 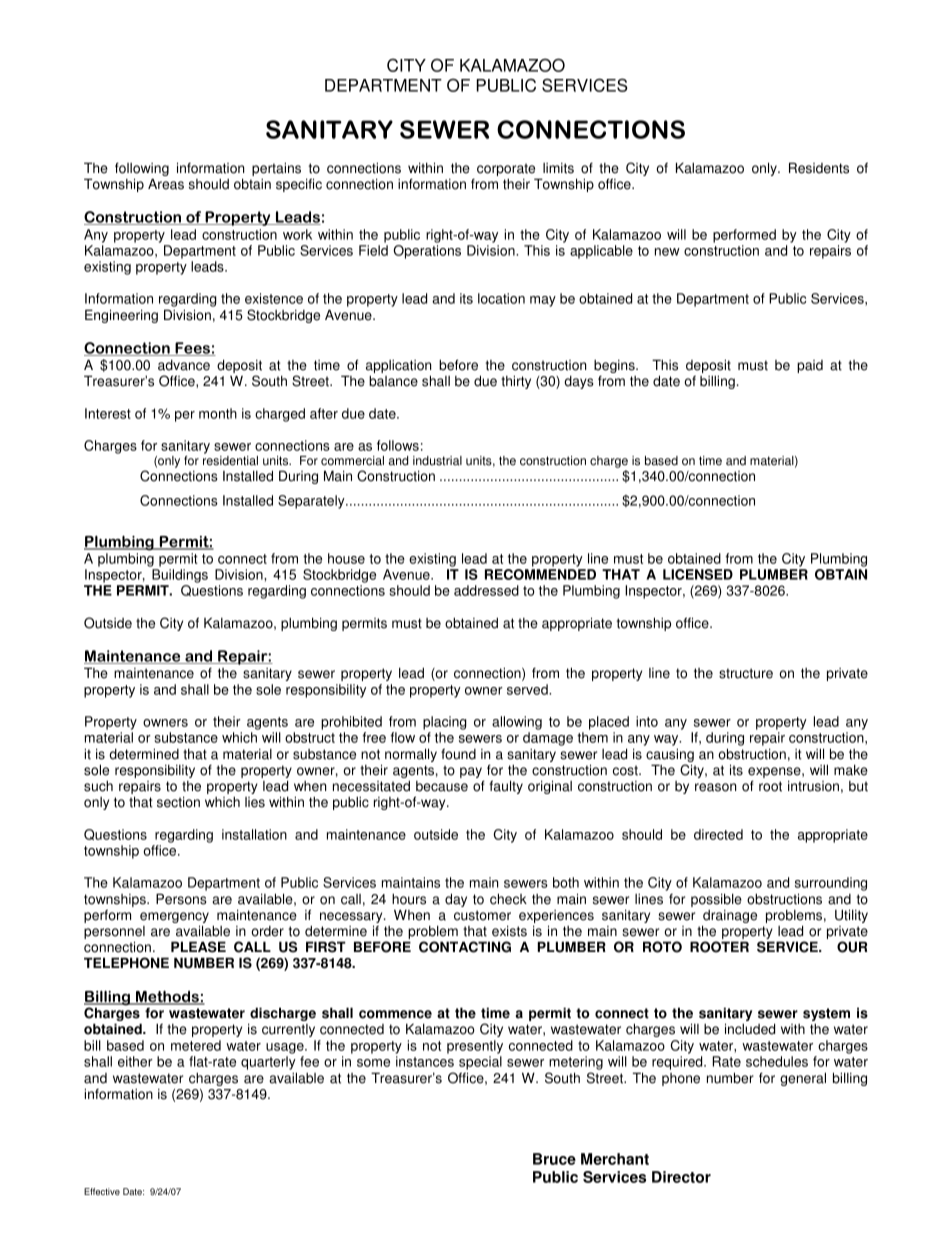 What do you see at coordinates (681, 1177) in the image?
I see `Director` at bounding box center [681, 1177].
